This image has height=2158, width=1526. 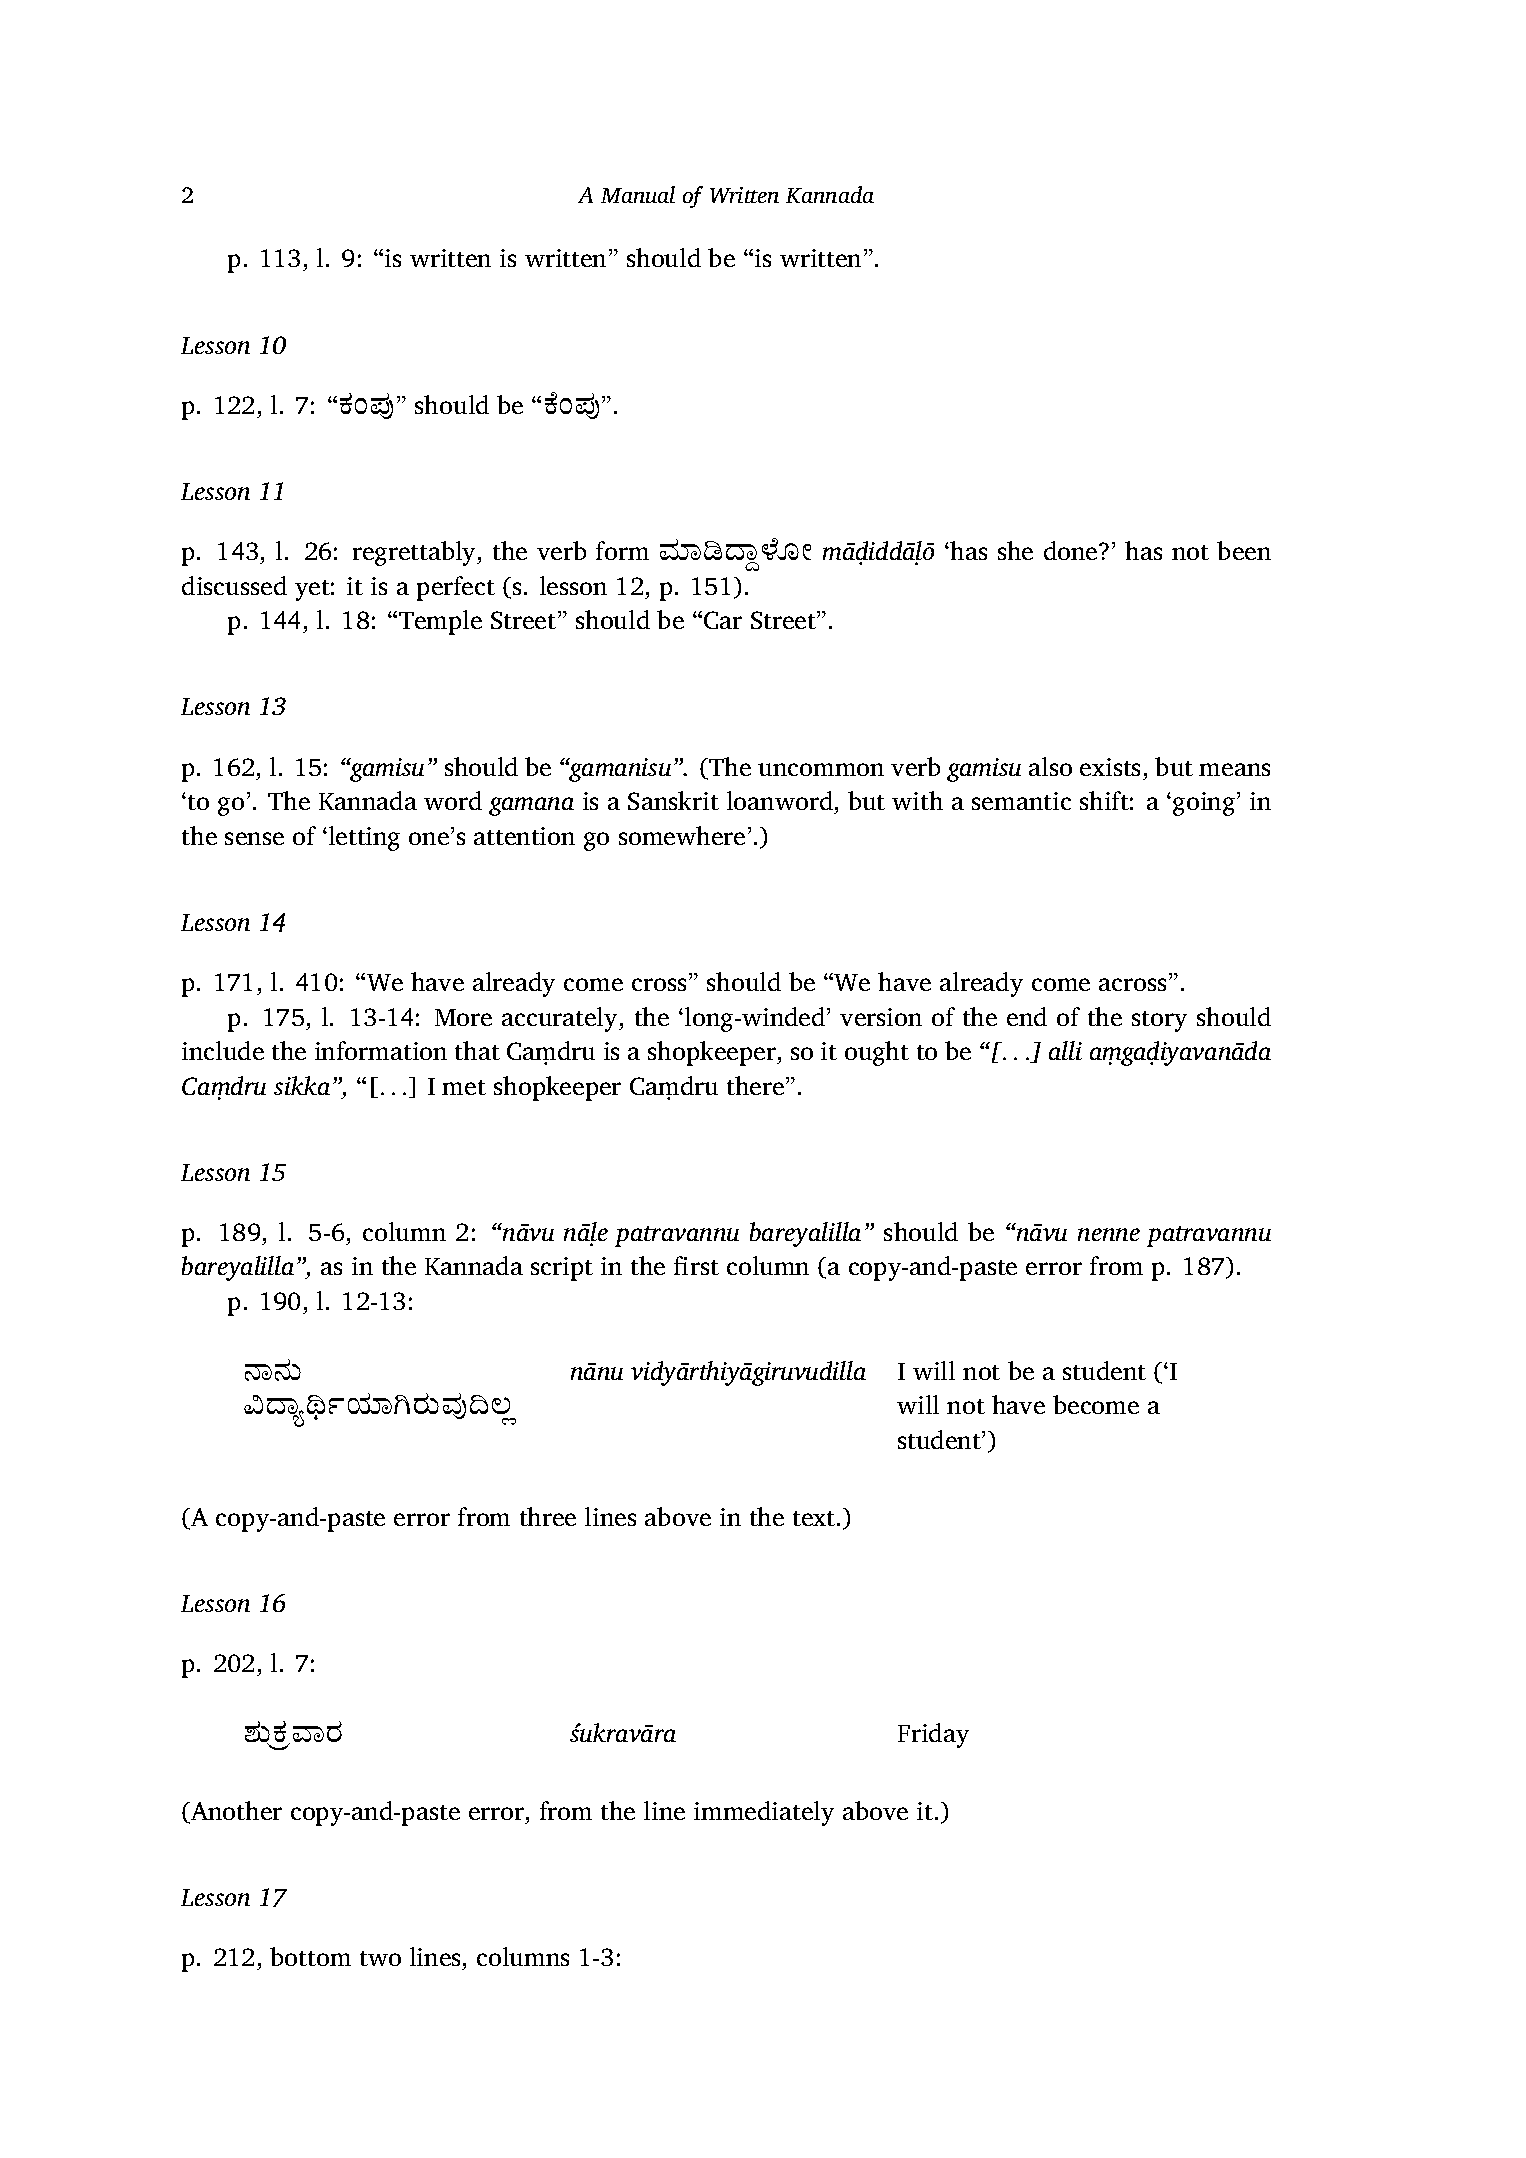 I want to click on text, so click(x=815, y=1518).
